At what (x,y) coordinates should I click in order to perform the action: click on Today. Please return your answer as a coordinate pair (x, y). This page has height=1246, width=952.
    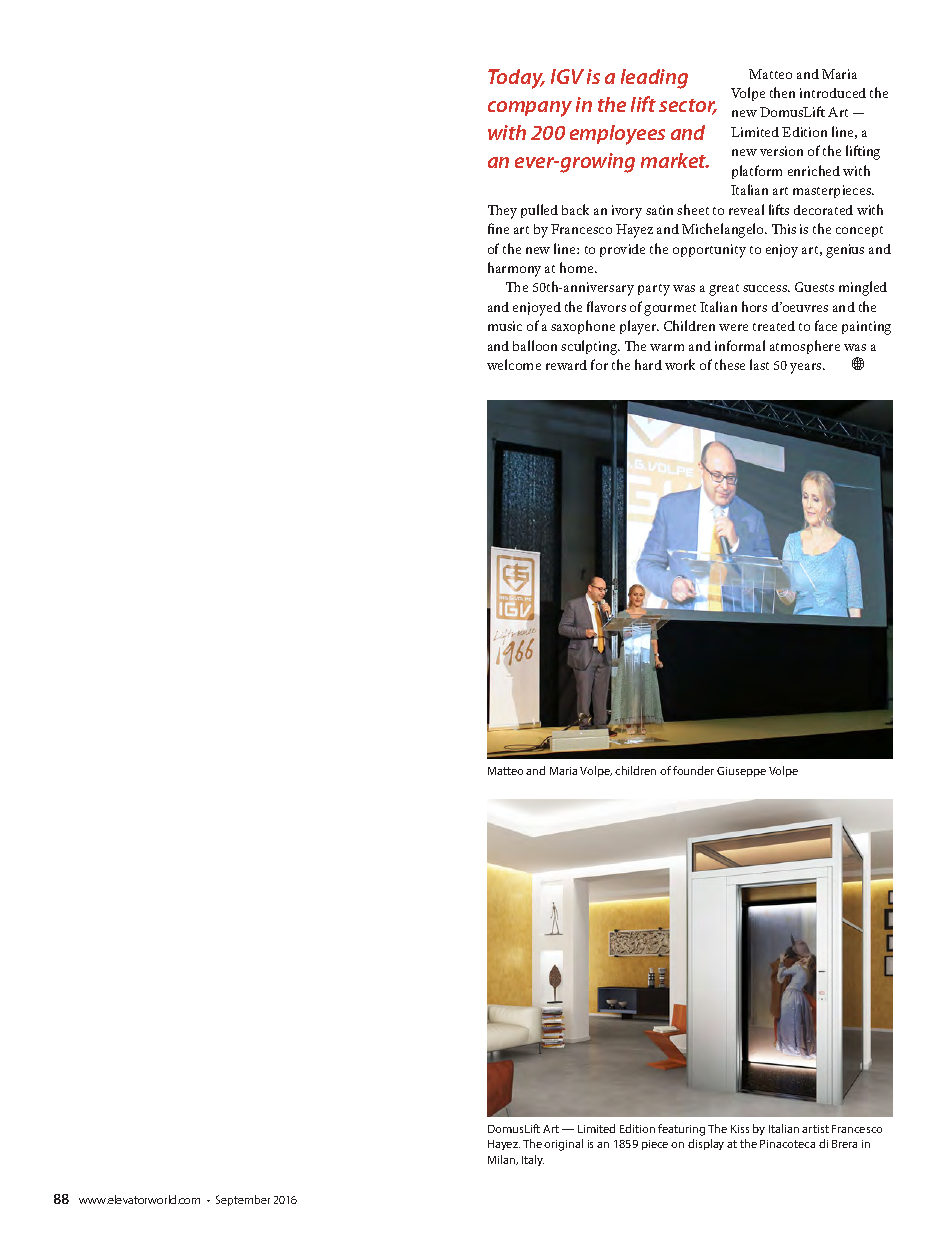
    Looking at the image, I should click on (516, 79).
